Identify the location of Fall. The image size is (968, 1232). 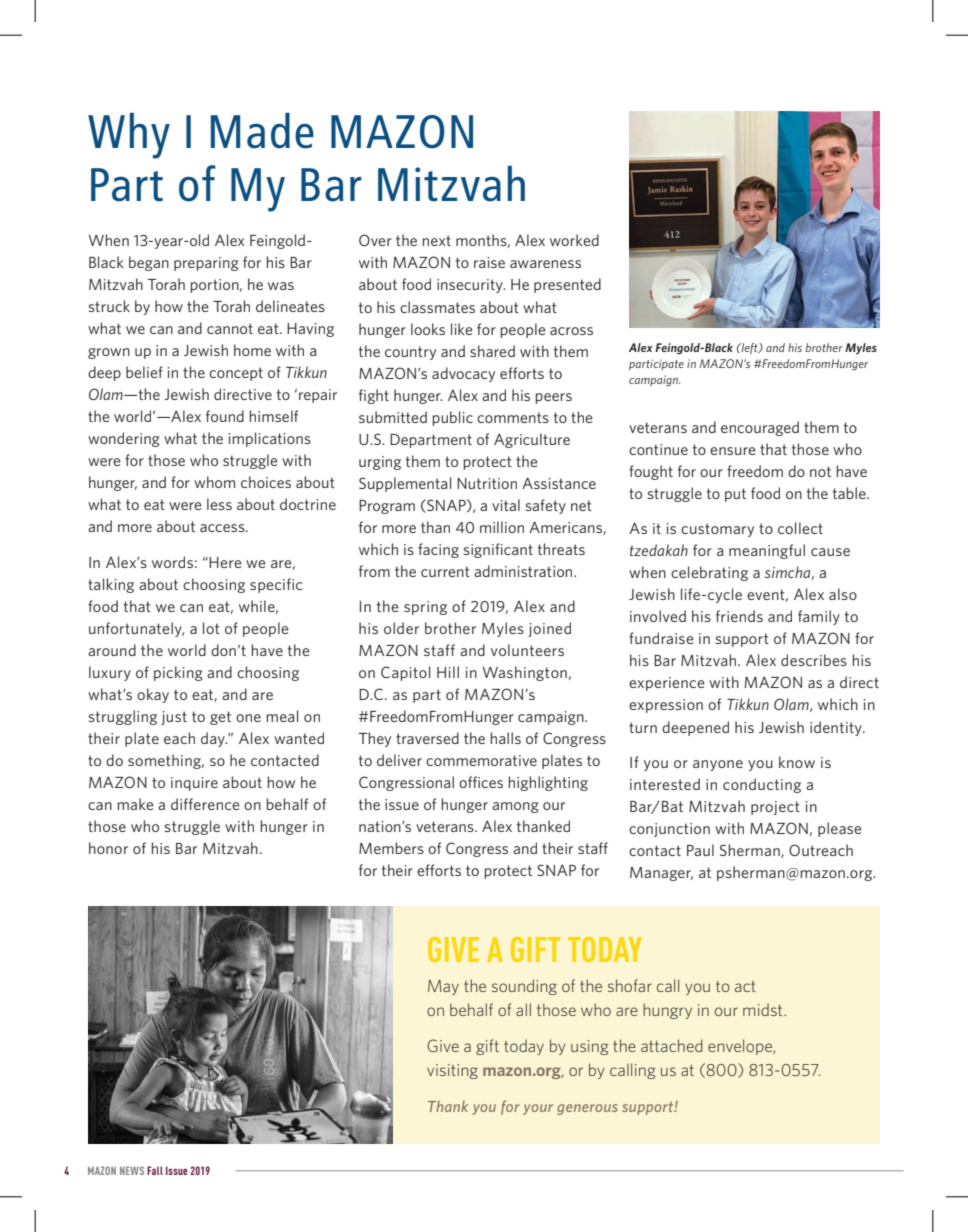
(155, 1170).
